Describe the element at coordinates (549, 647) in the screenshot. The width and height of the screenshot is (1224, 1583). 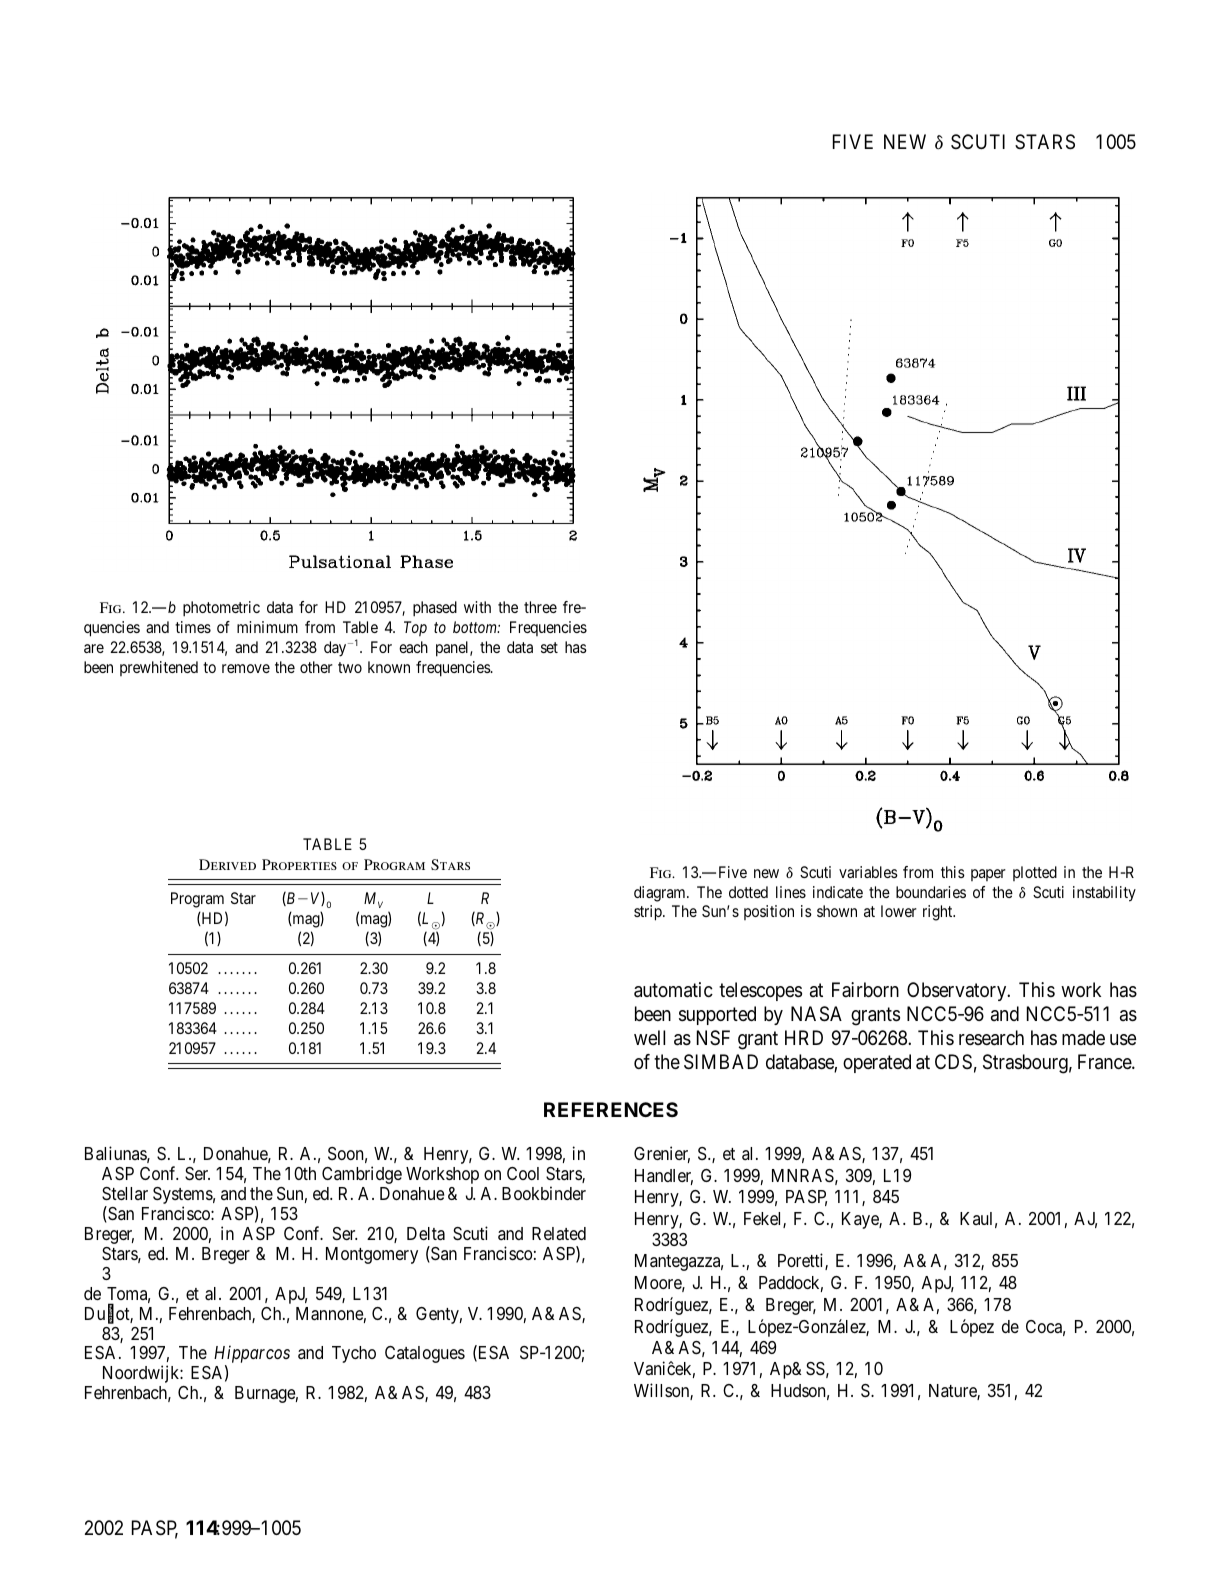
I see `set` at that location.
